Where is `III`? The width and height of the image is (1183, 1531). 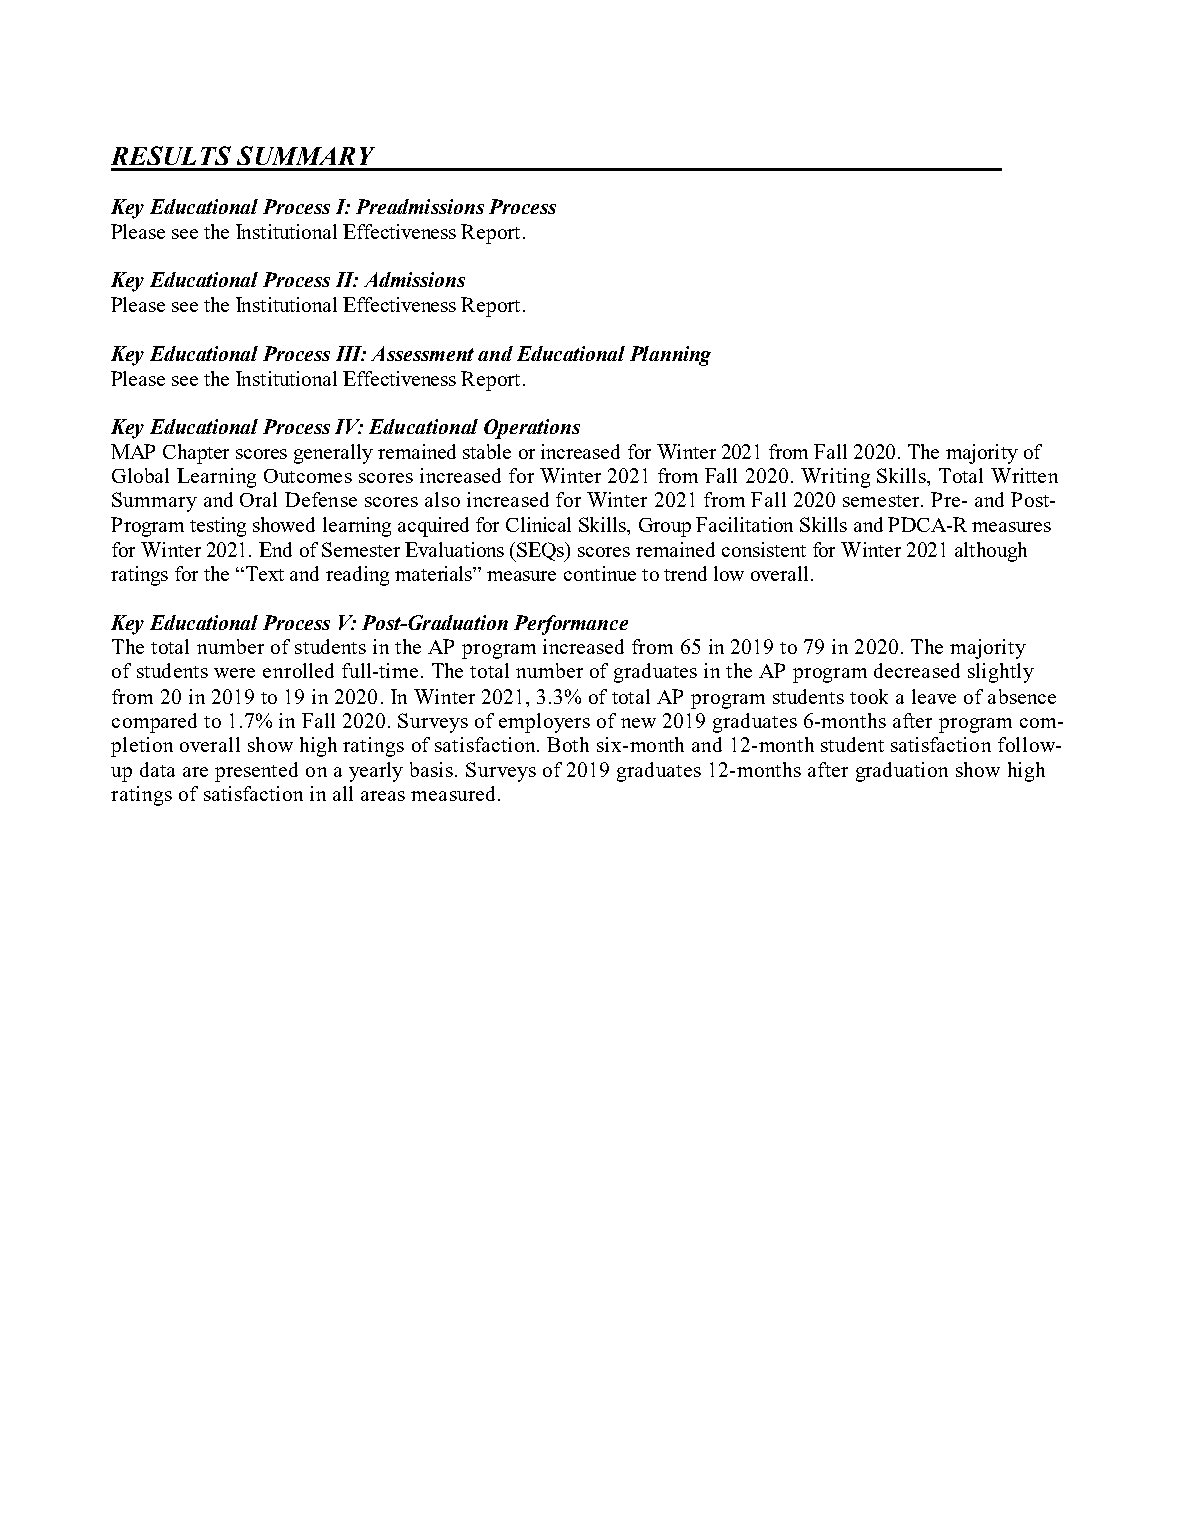 III is located at coordinates (350, 353).
